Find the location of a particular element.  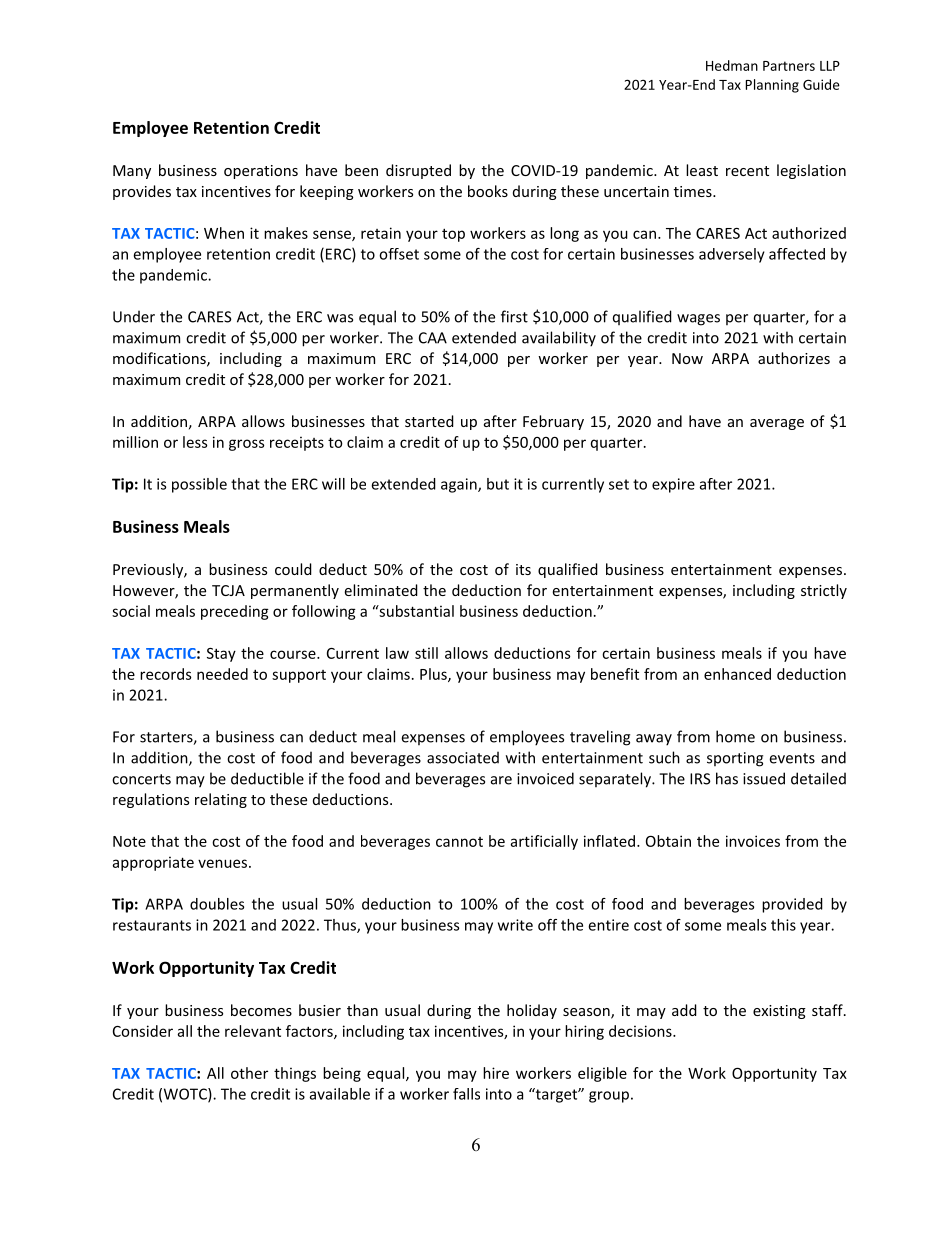

existing is located at coordinates (779, 1012).
